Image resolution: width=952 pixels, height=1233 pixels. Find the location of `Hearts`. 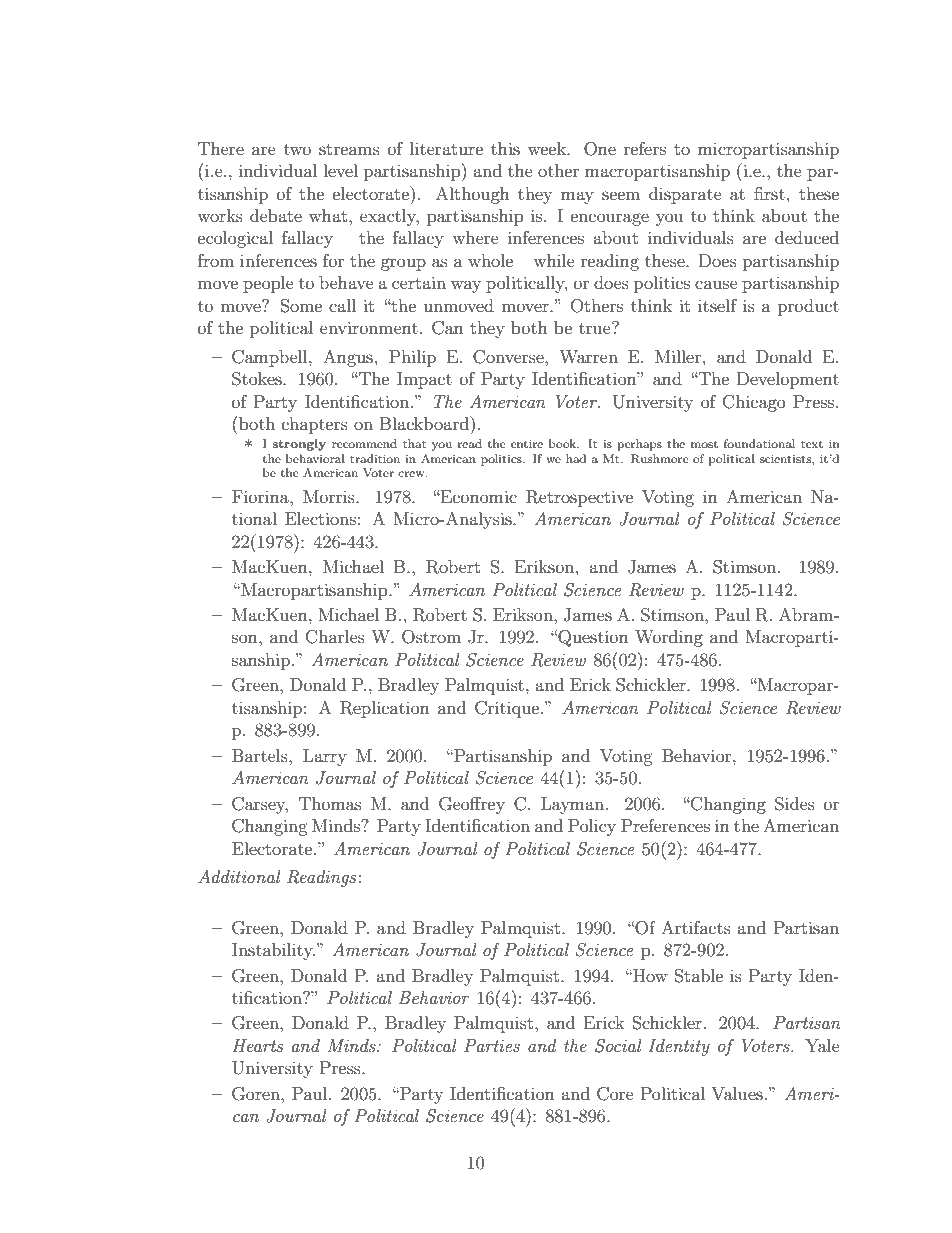

Hearts is located at coordinates (257, 1045).
